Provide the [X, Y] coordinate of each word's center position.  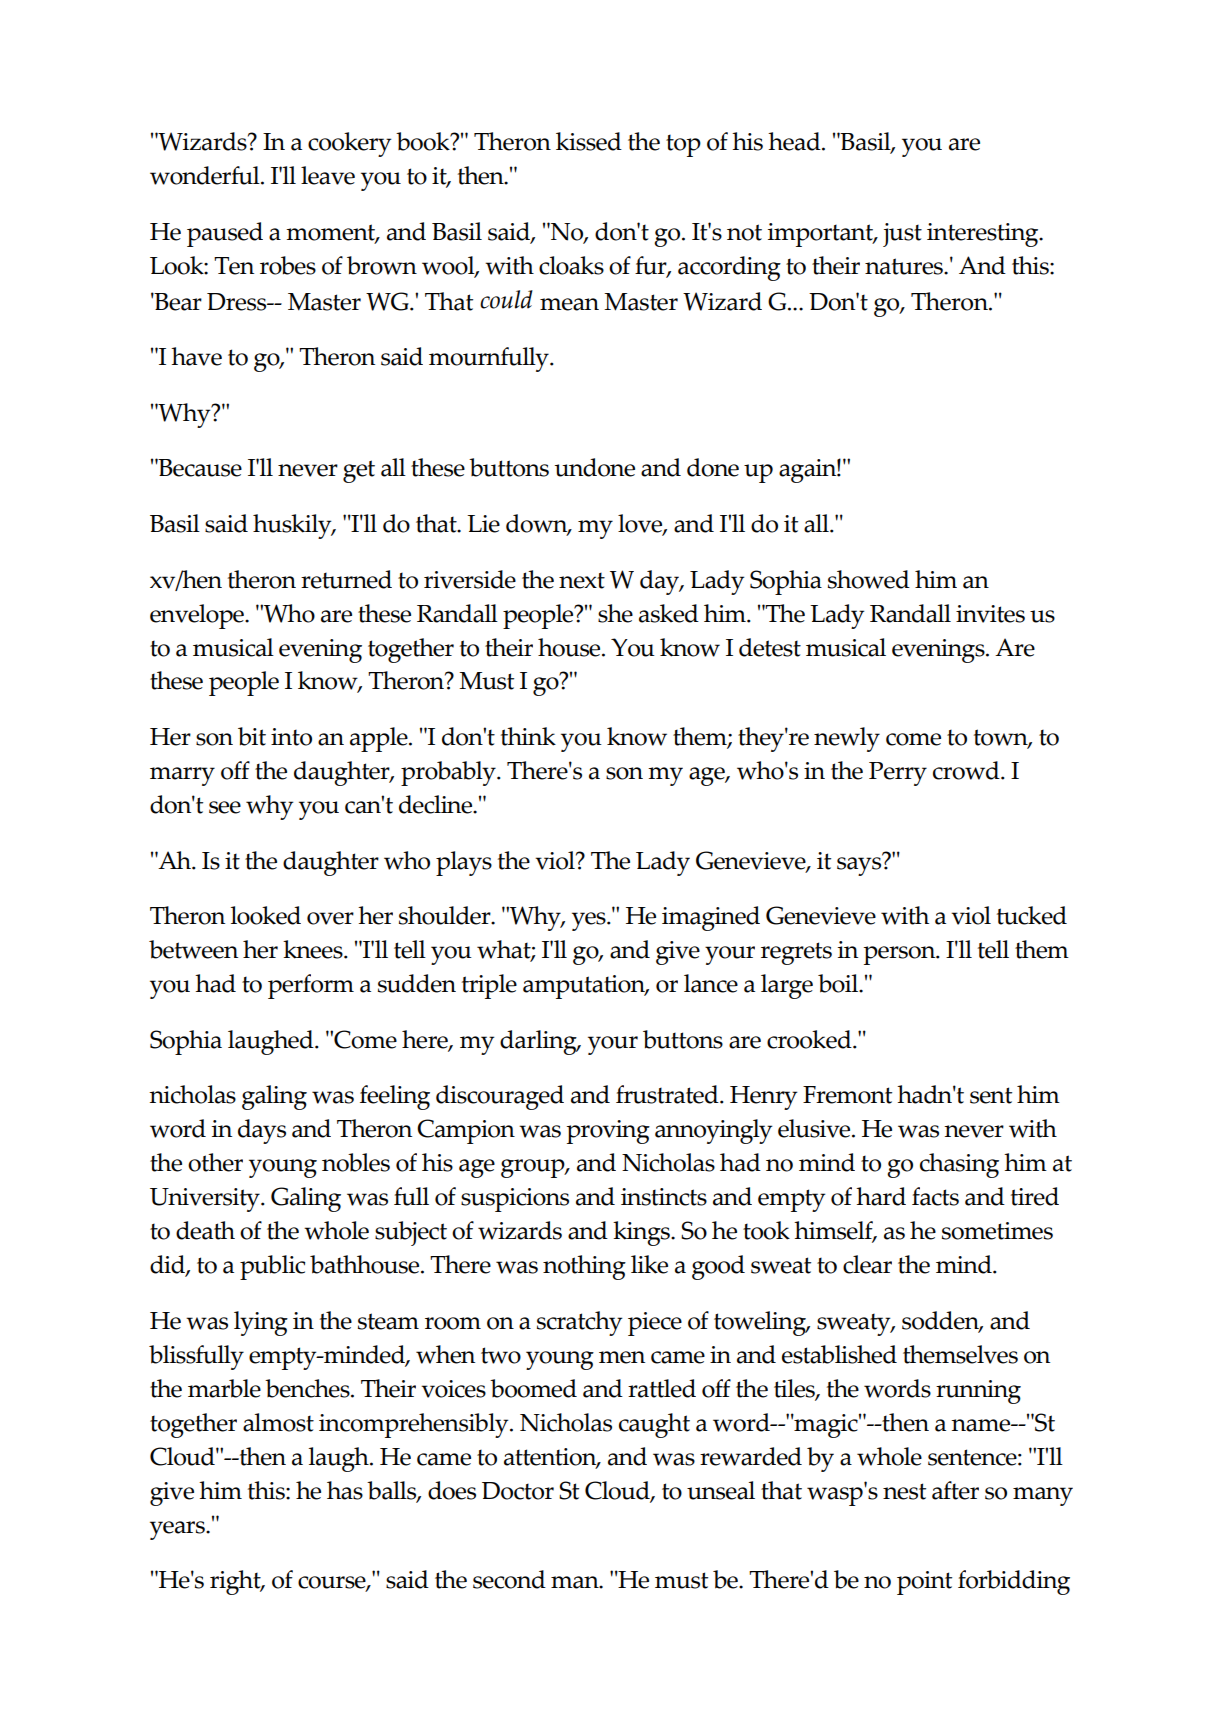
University [206, 1200]
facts [935, 1196]
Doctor [518, 1491]
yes [590, 921]
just [902, 235]
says [860, 865]
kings [642, 1233]
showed [869, 579]
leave [328, 175]
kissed [589, 141]
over [330, 918]
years [178, 1530]
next [582, 580]
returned [346, 579]
